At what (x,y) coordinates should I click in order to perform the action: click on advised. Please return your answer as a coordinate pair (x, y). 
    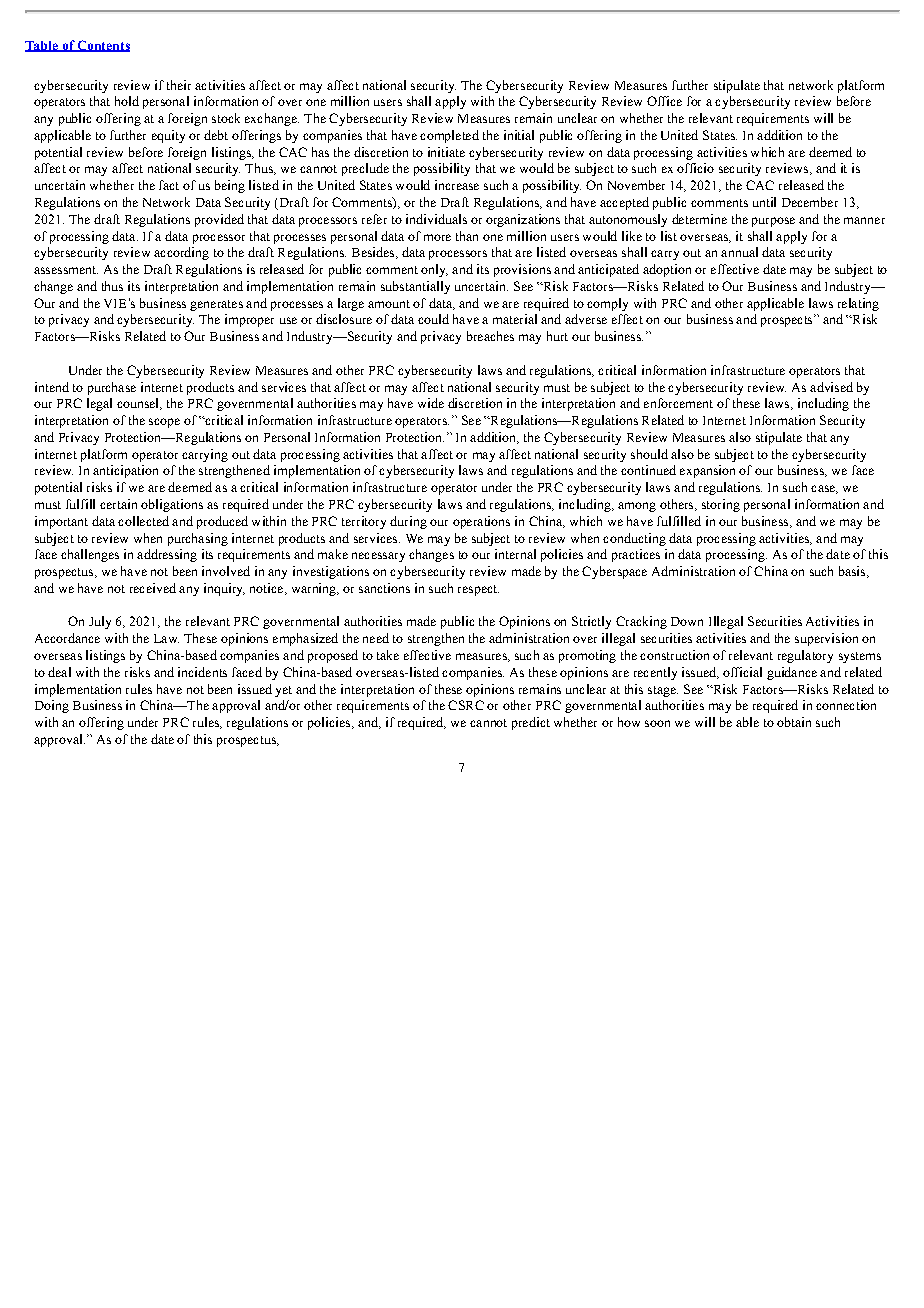
    Looking at the image, I should click on (831, 387).
